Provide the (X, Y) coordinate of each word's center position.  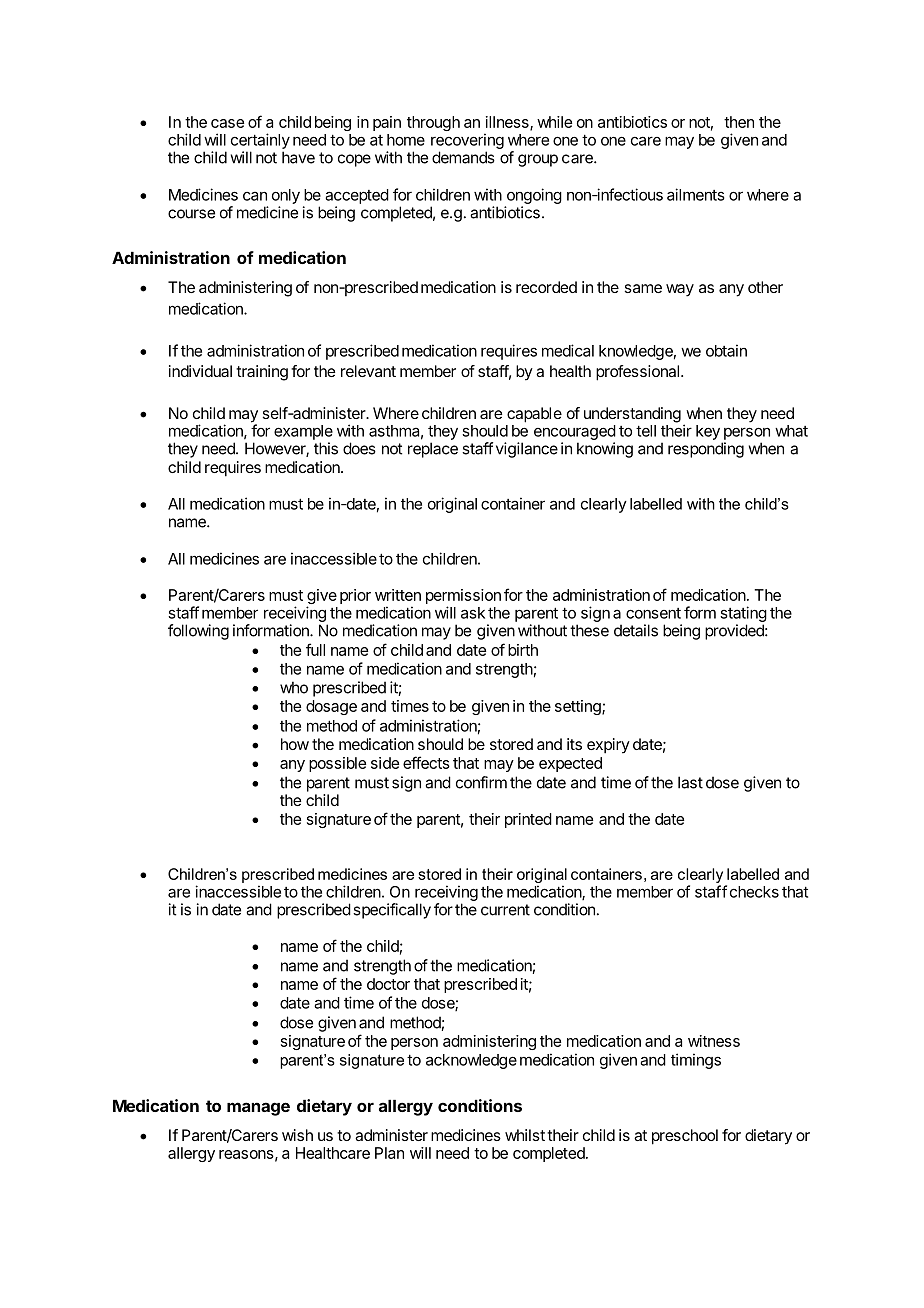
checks (754, 892)
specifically (392, 911)
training (262, 373)
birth (523, 650)
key (708, 432)
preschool (685, 1137)
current (505, 910)
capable (534, 415)
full (315, 649)
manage (258, 1109)
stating (743, 615)
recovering (467, 141)
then (739, 122)
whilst (525, 1135)
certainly (260, 141)
